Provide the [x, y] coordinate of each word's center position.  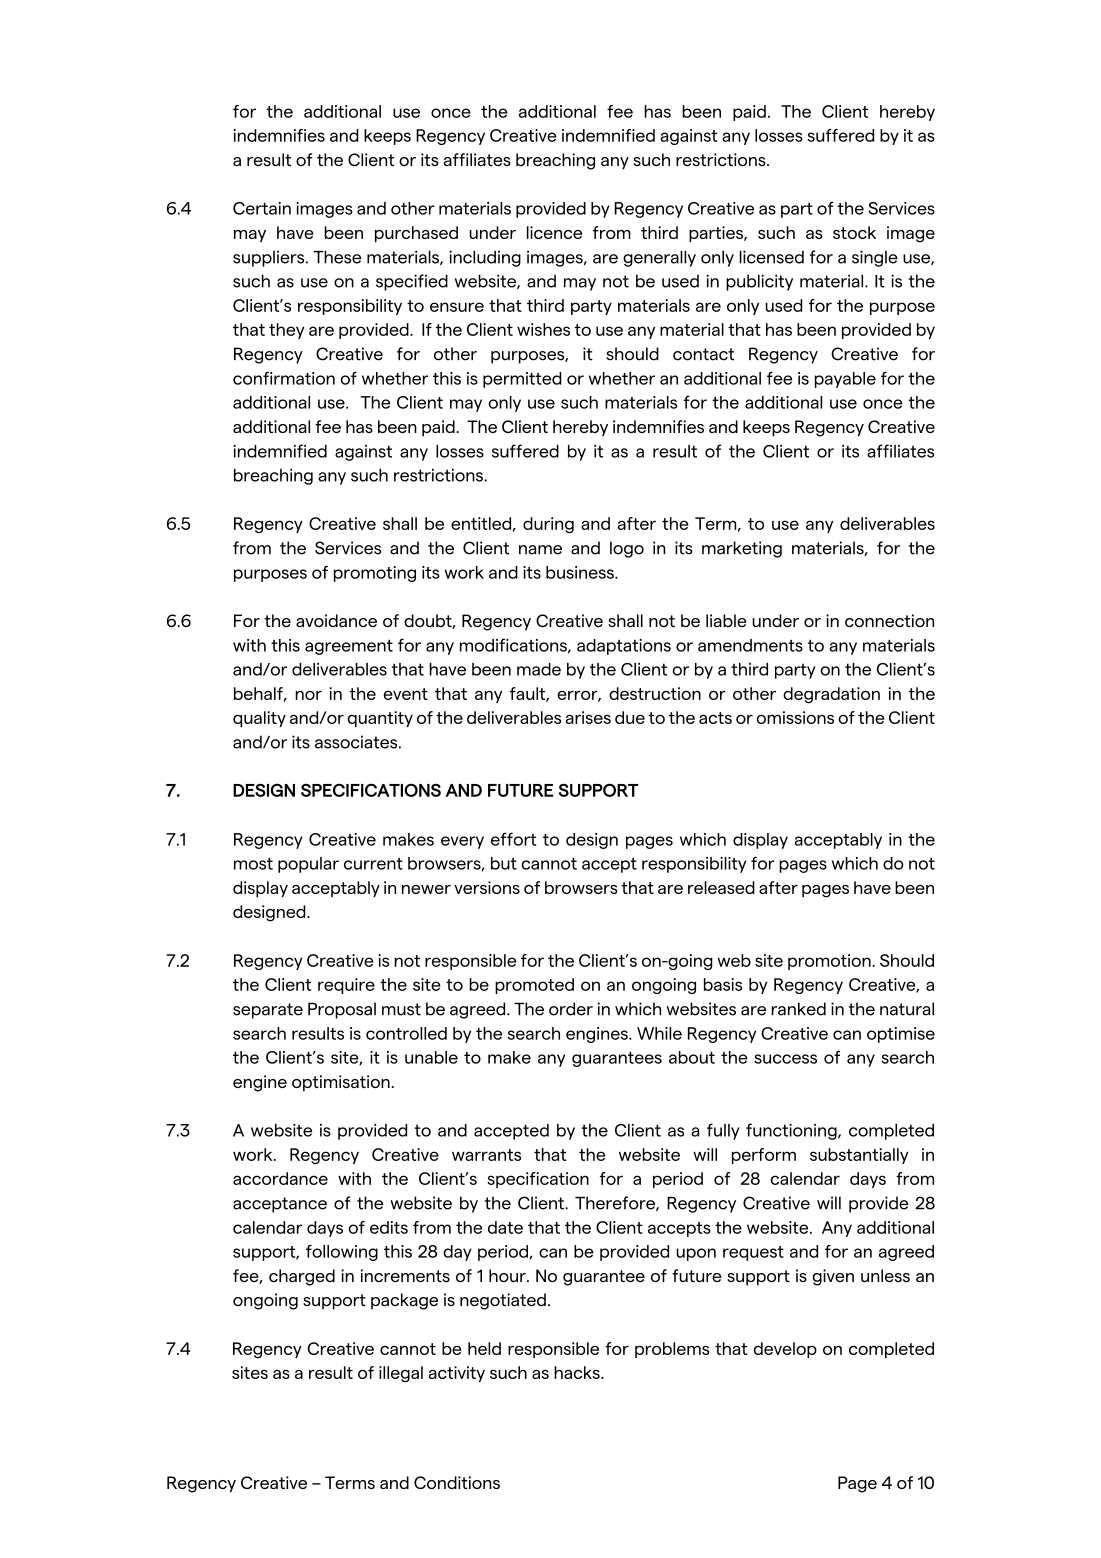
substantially [859, 1156]
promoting [375, 574]
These [337, 257]
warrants [486, 1155]
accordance [280, 1178]
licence [554, 232]
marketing [742, 549]
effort [513, 839]
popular [308, 865]
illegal [401, 1374]
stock [854, 232]
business [581, 572]
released [721, 887]
